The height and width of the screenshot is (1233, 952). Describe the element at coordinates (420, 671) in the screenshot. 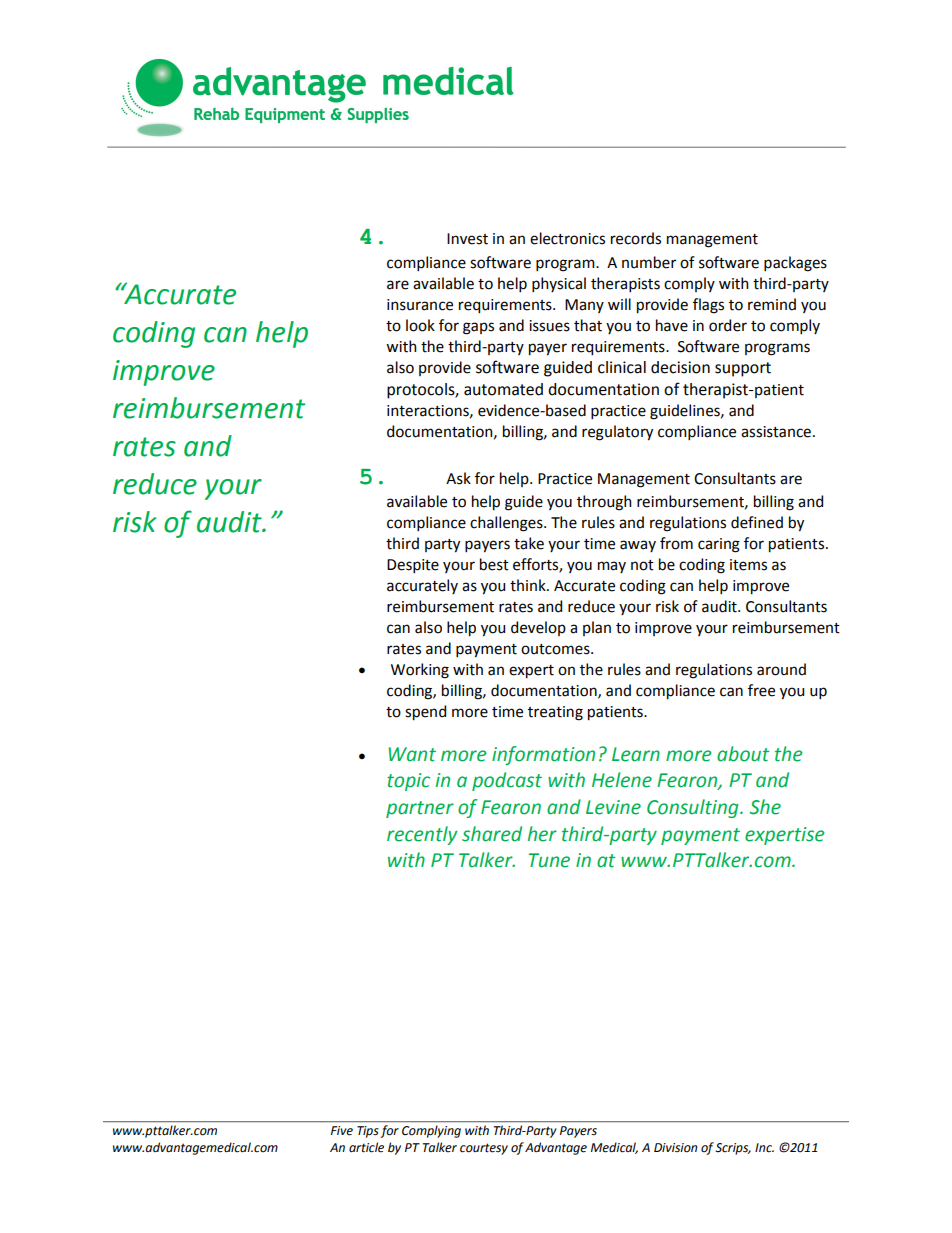

I see `Working` at that location.
